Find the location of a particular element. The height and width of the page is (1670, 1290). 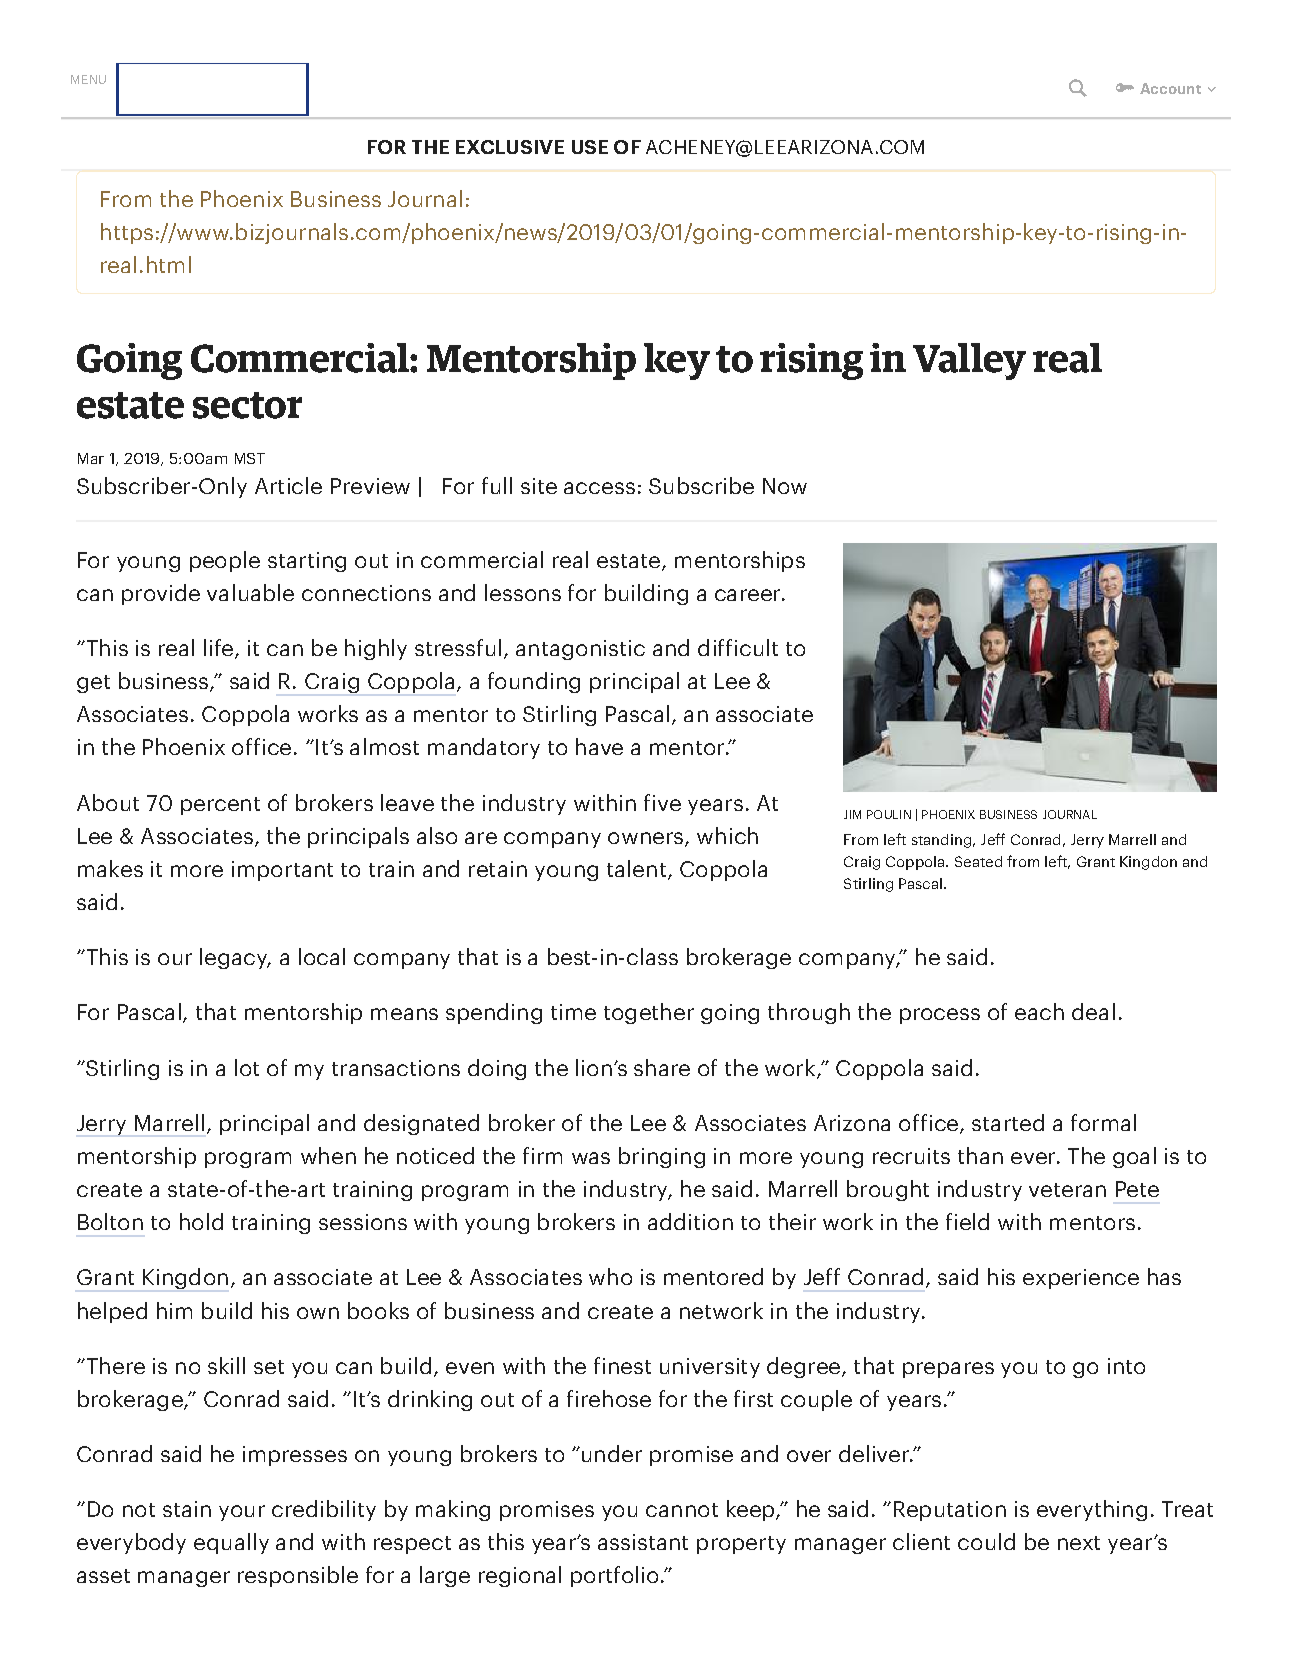

each is located at coordinates (1039, 1011).
